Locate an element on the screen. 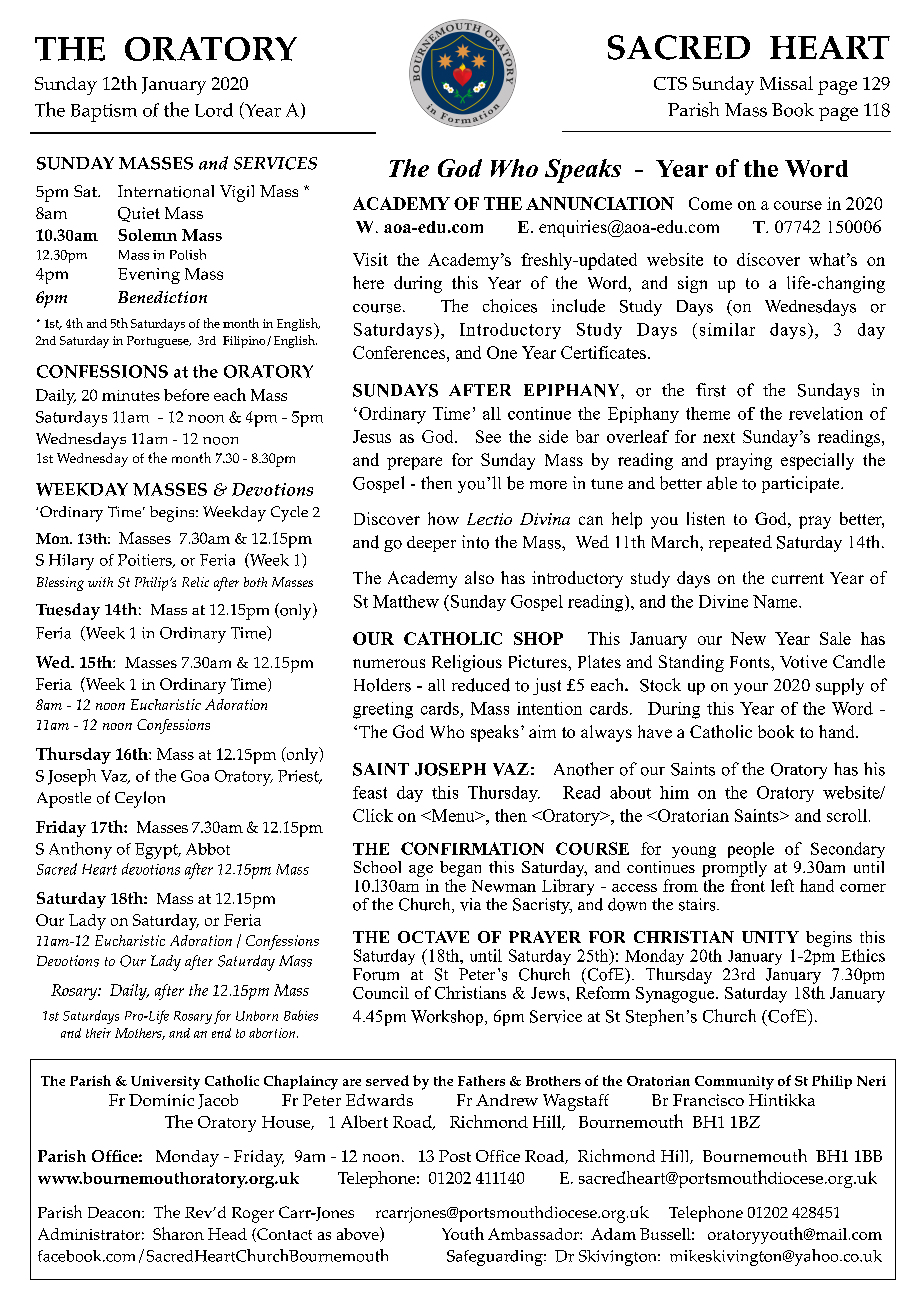  Synagogue is located at coordinates (676, 995).
